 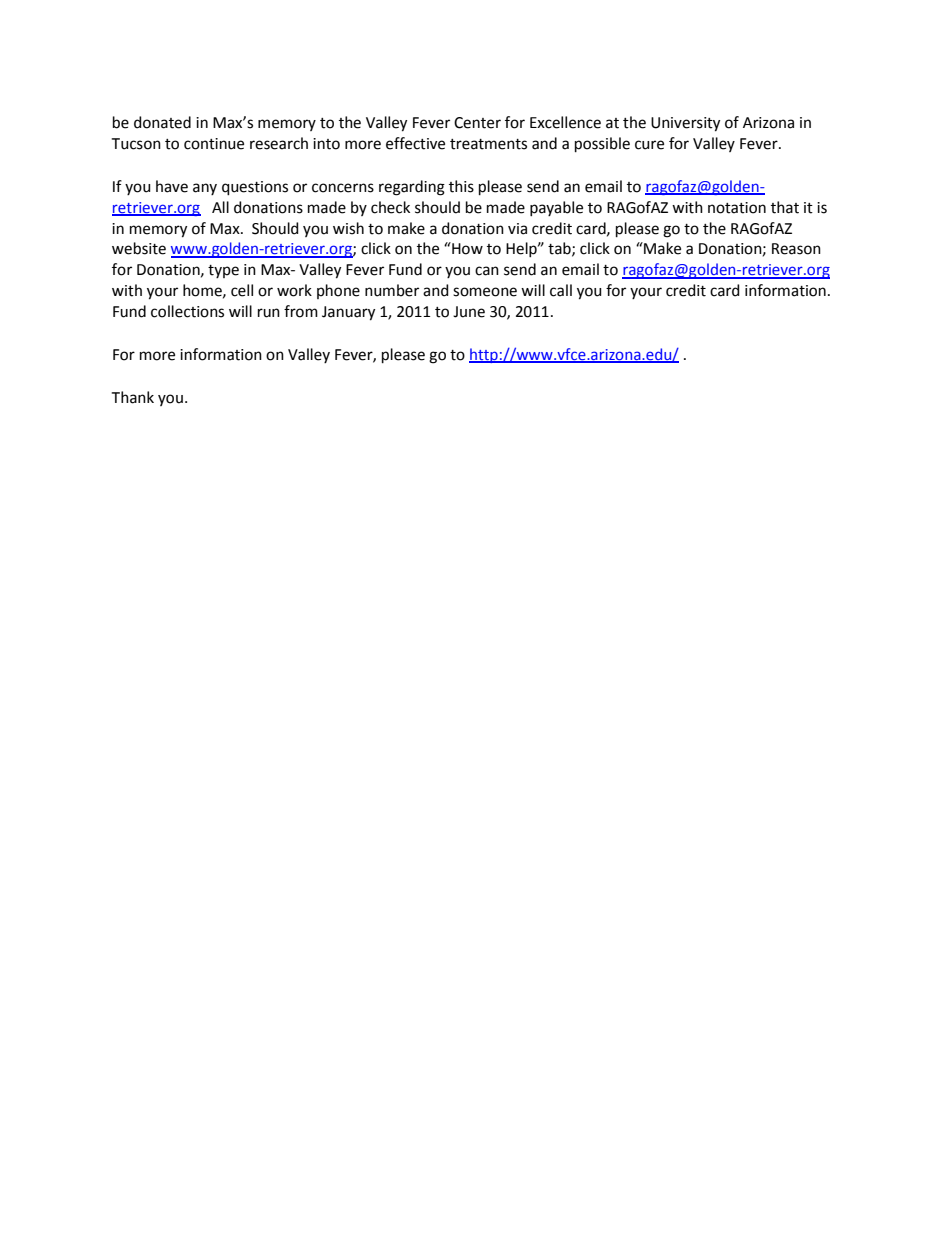 What do you see at coordinates (685, 124) in the screenshot?
I see `University` at bounding box center [685, 124].
